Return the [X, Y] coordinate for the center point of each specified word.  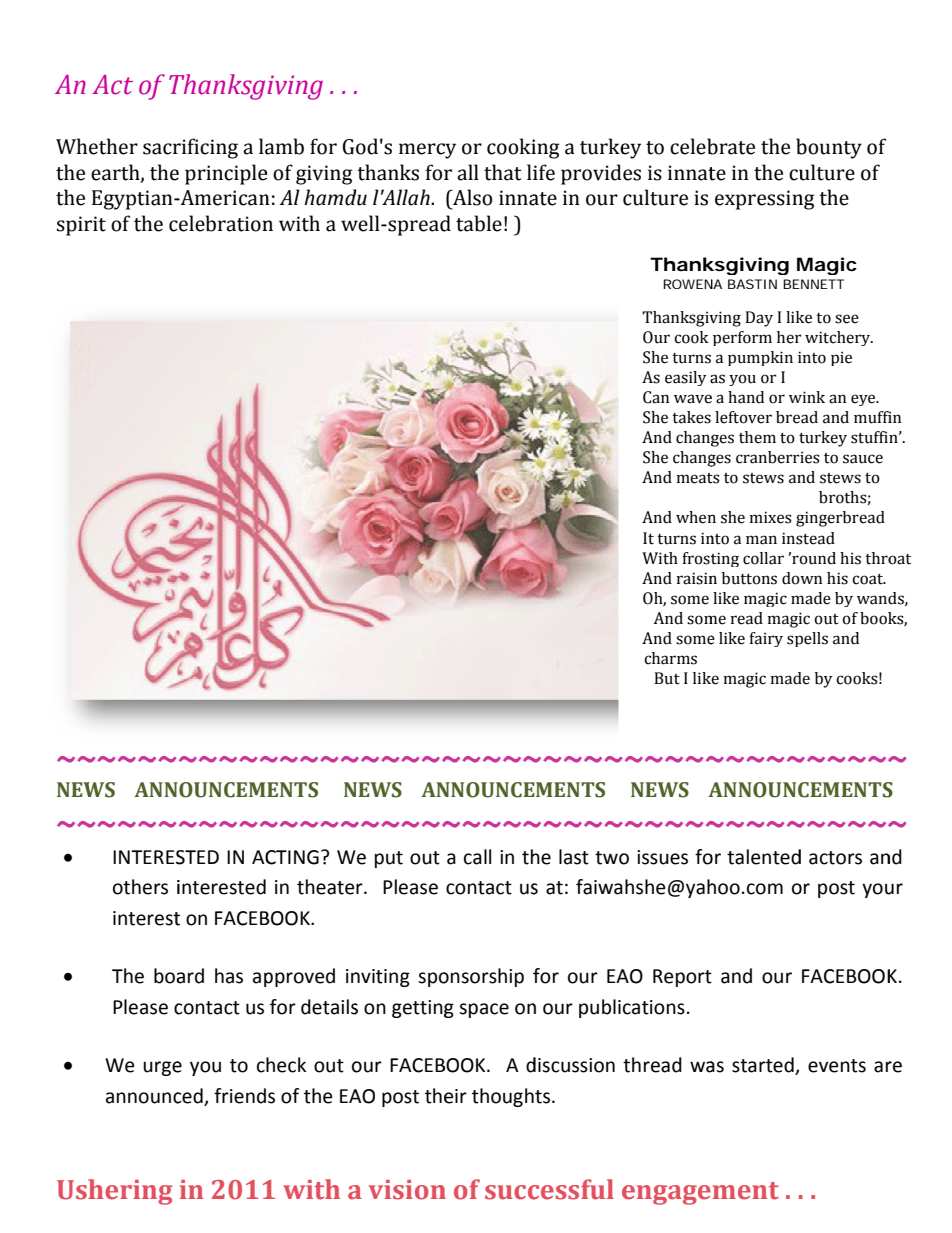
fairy [766, 639]
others [140, 887]
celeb [695, 146]
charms [670, 658]
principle [226, 174]
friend [240, 1096]
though [503, 1097]
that [503, 172]
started [764, 1066]
